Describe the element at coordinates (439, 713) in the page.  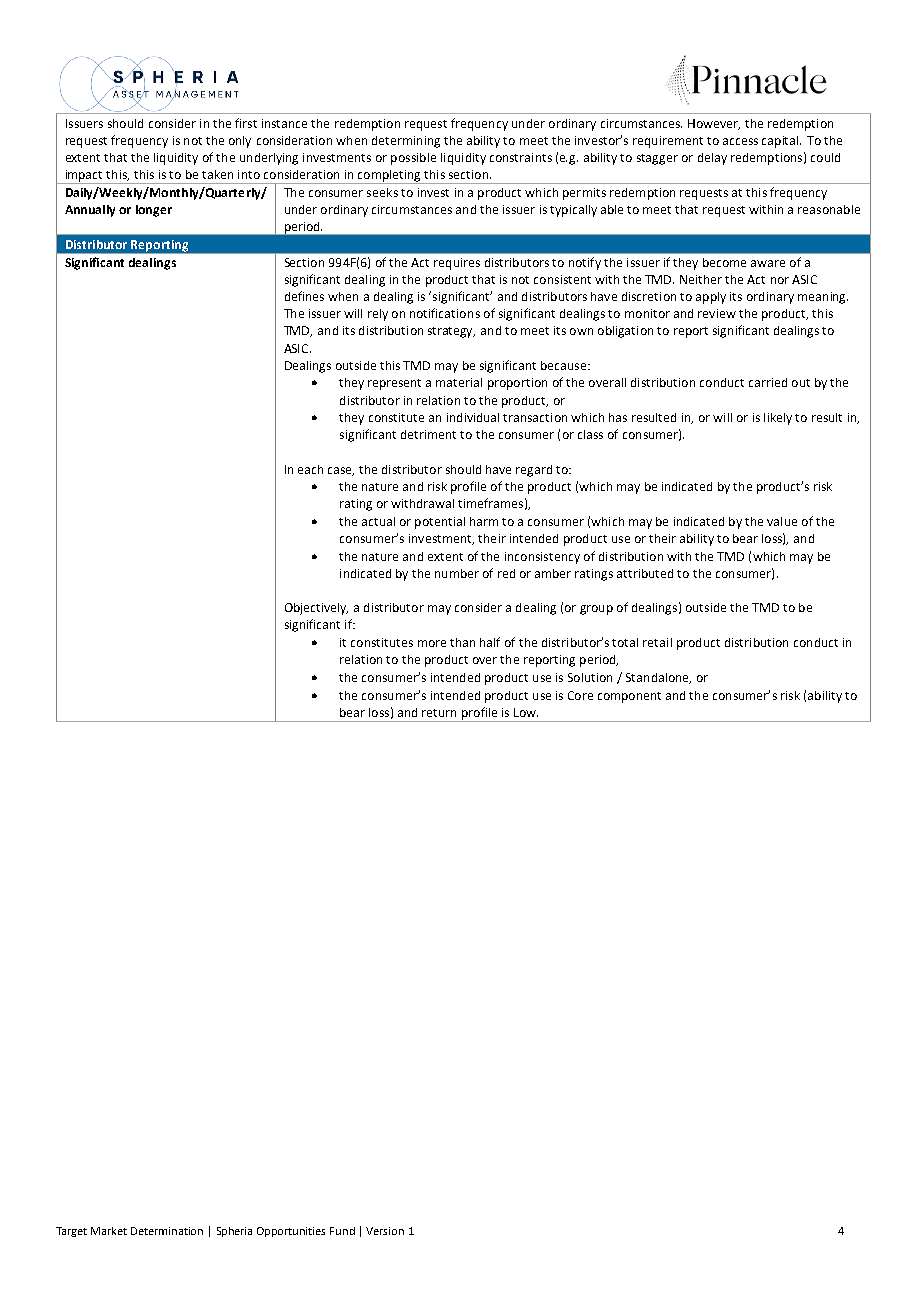
I see `return` at that location.
